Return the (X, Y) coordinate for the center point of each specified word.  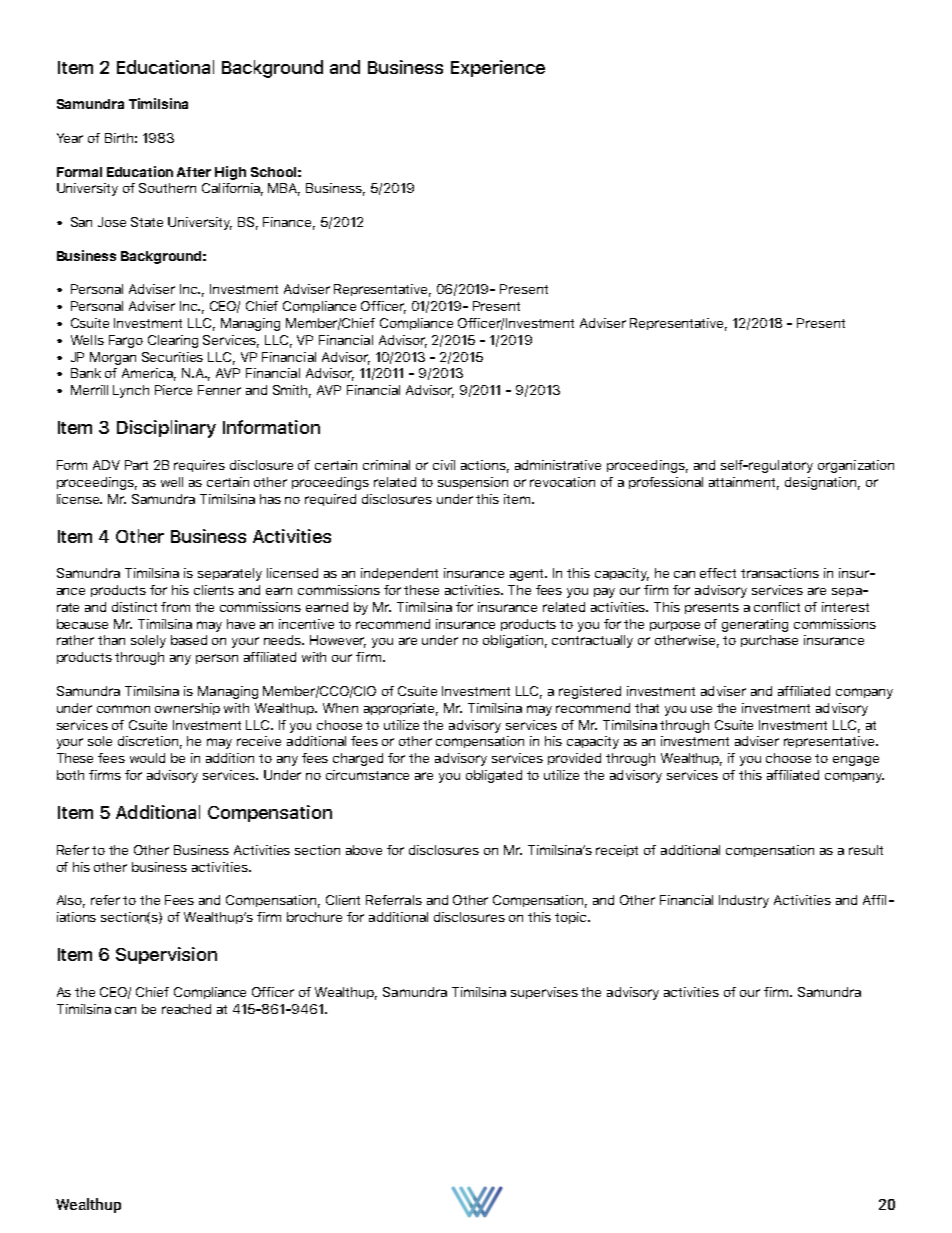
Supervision (166, 955)
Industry (744, 901)
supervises (544, 993)
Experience (498, 68)
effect (718, 573)
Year (70, 138)
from (175, 607)
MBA (284, 189)
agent (528, 575)
